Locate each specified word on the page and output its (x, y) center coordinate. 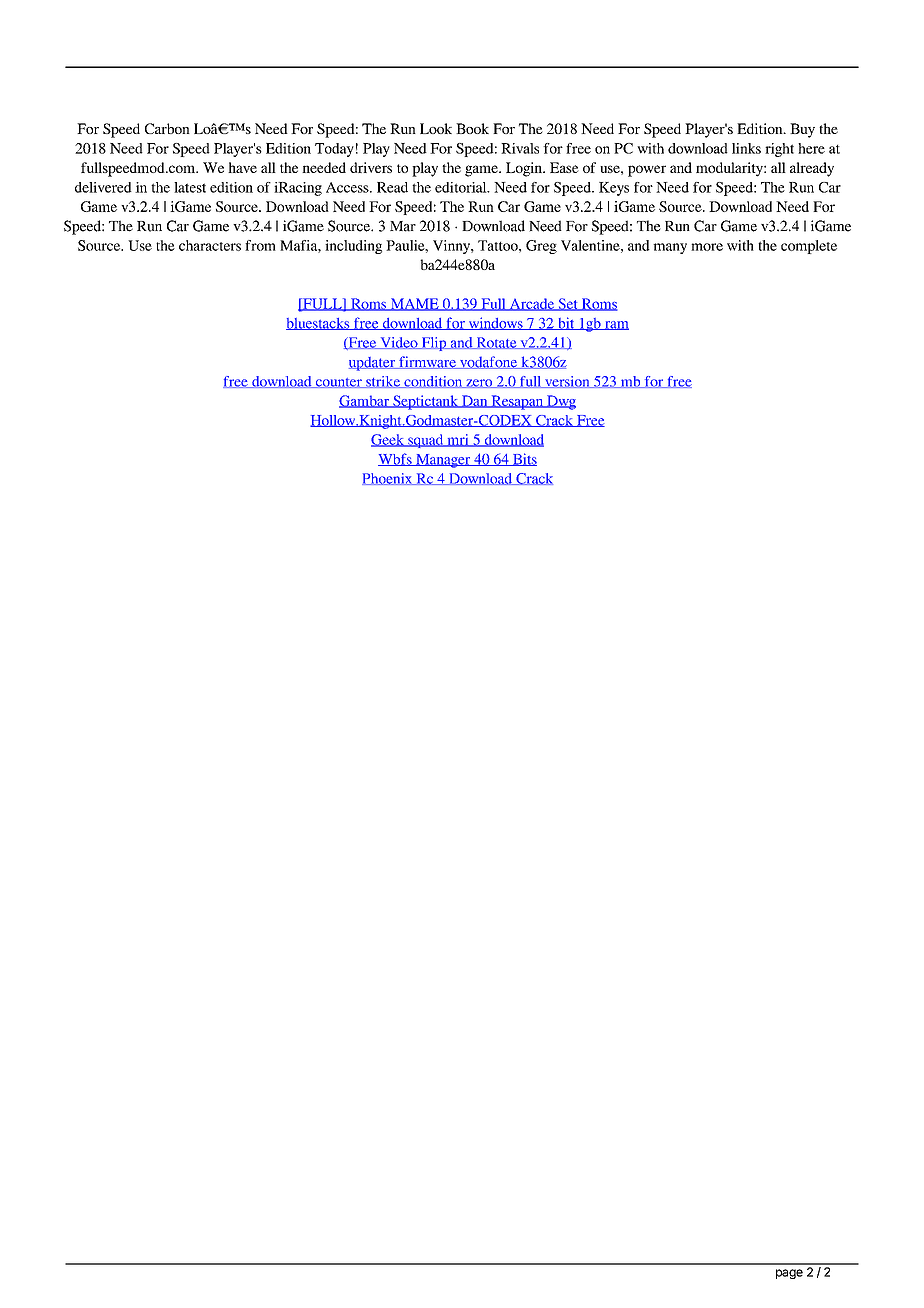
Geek (388, 440)
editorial (462, 187)
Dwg (560, 402)
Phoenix (388, 479)
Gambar (365, 401)
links (746, 148)
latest (190, 187)
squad (426, 441)
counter (338, 383)
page (789, 1274)
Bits (524, 459)
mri (458, 440)
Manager (443, 461)
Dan (475, 401)
